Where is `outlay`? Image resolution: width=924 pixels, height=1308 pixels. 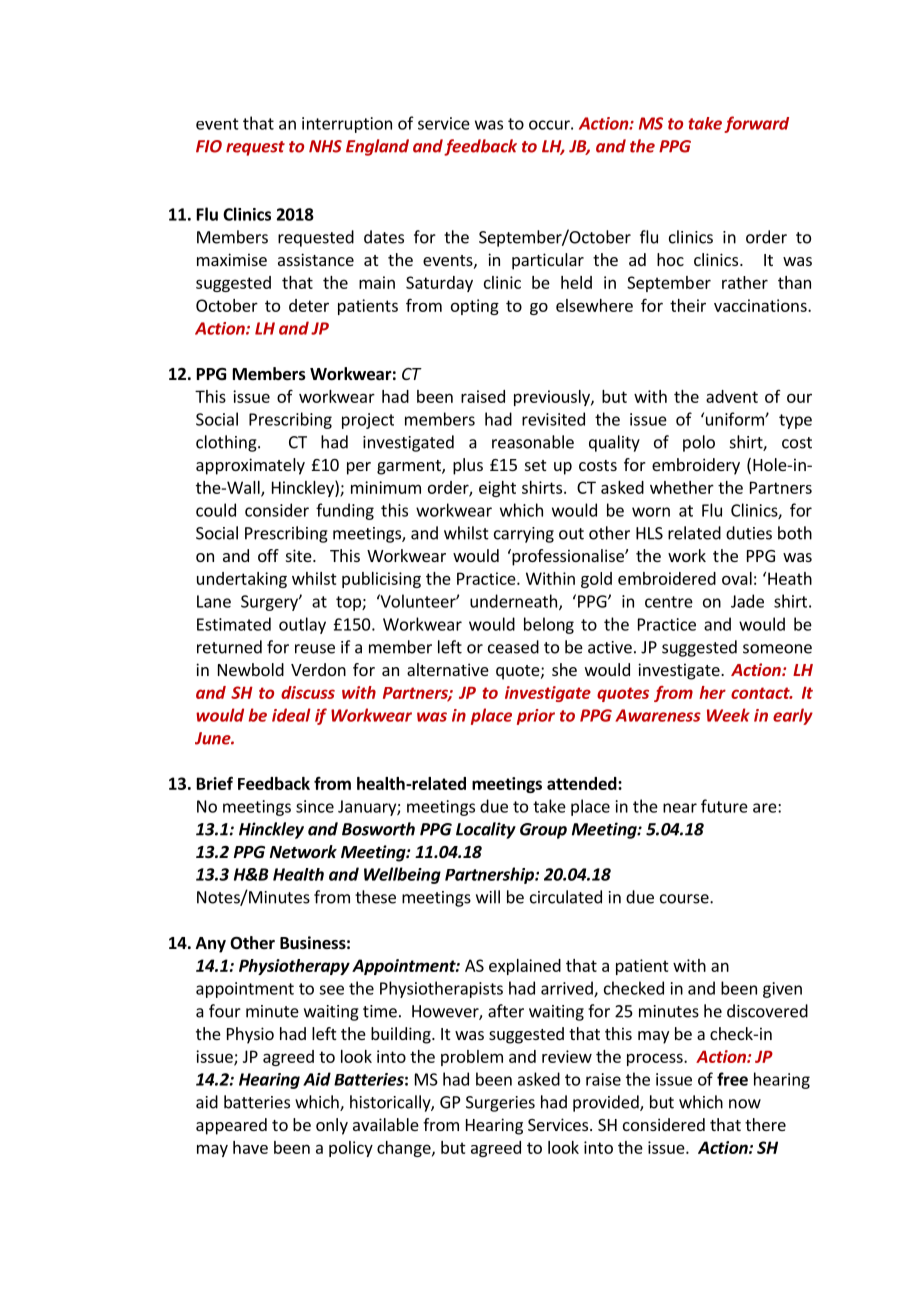
outlay is located at coordinates (302, 625).
